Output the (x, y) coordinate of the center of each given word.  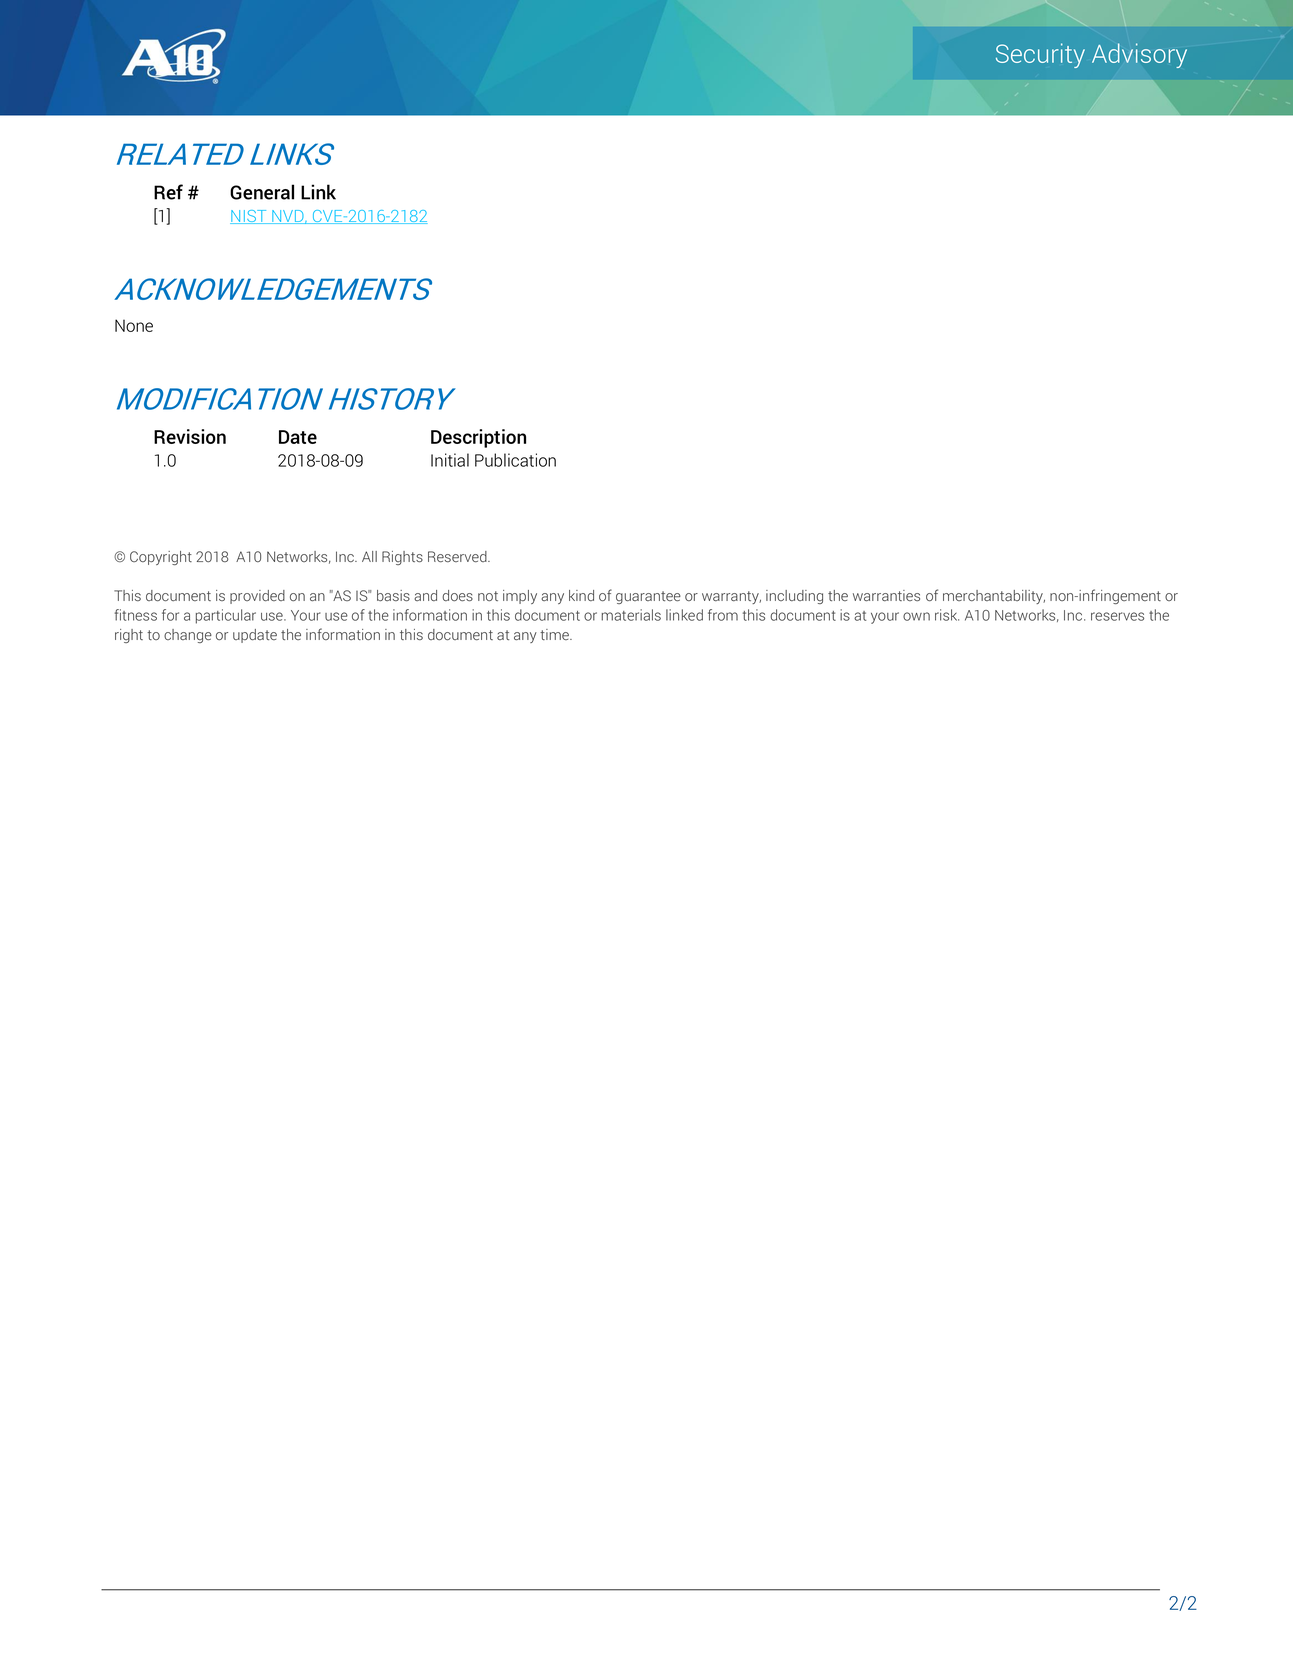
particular (226, 616)
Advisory (1139, 55)
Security (1040, 55)
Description (478, 438)
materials (631, 615)
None (134, 325)
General (262, 192)
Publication (515, 460)
